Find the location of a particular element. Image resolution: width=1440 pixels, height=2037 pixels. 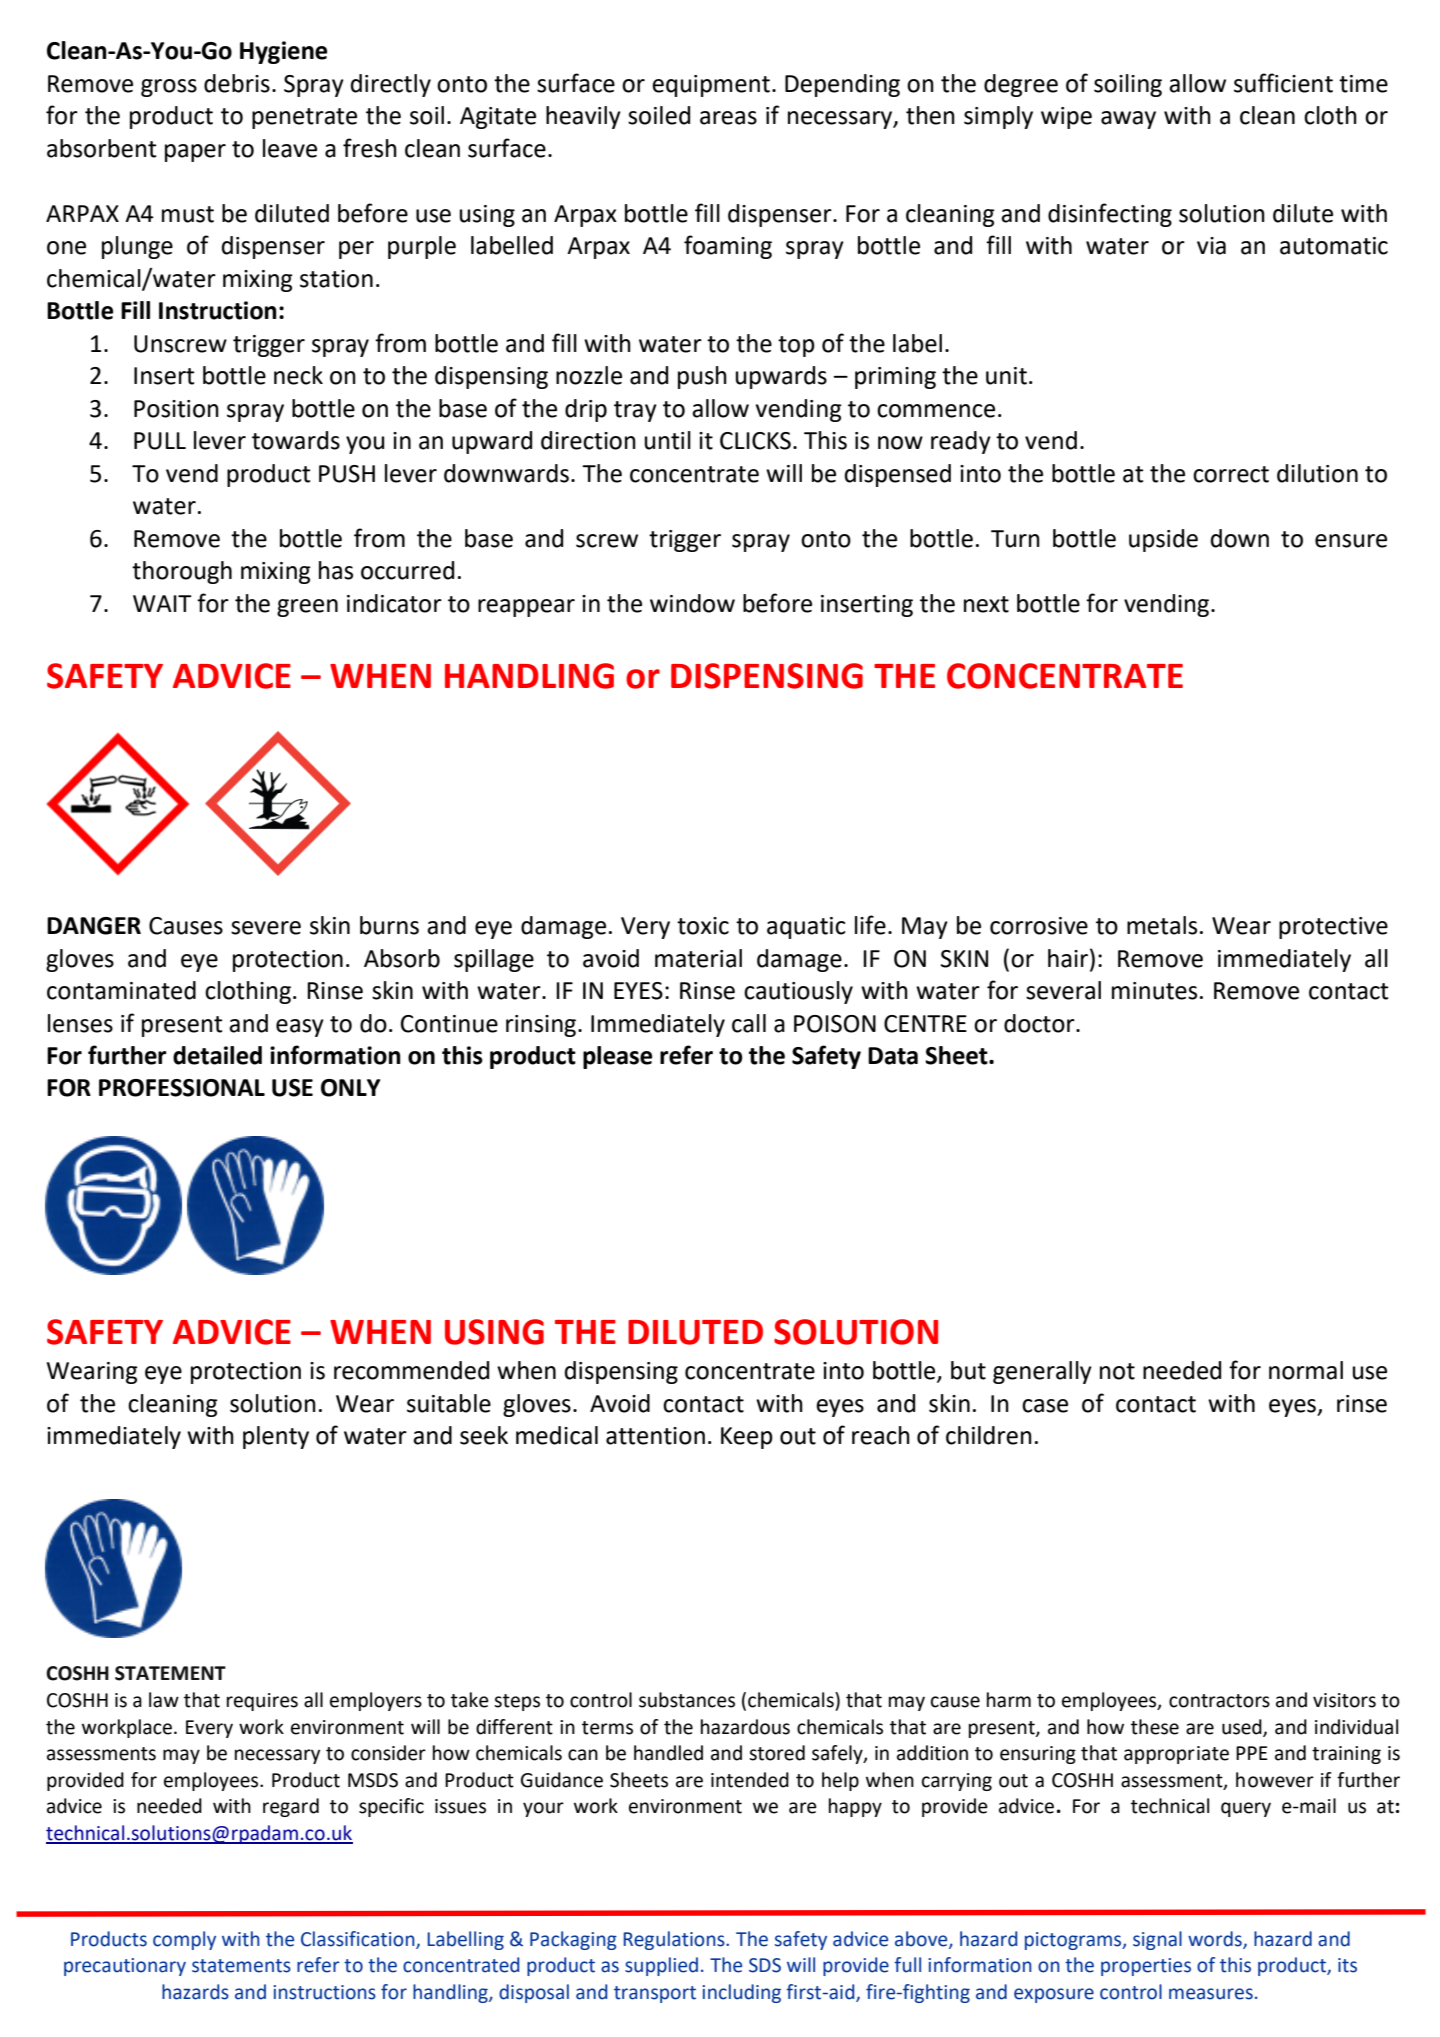

Regulations is located at coordinates (675, 1940).
